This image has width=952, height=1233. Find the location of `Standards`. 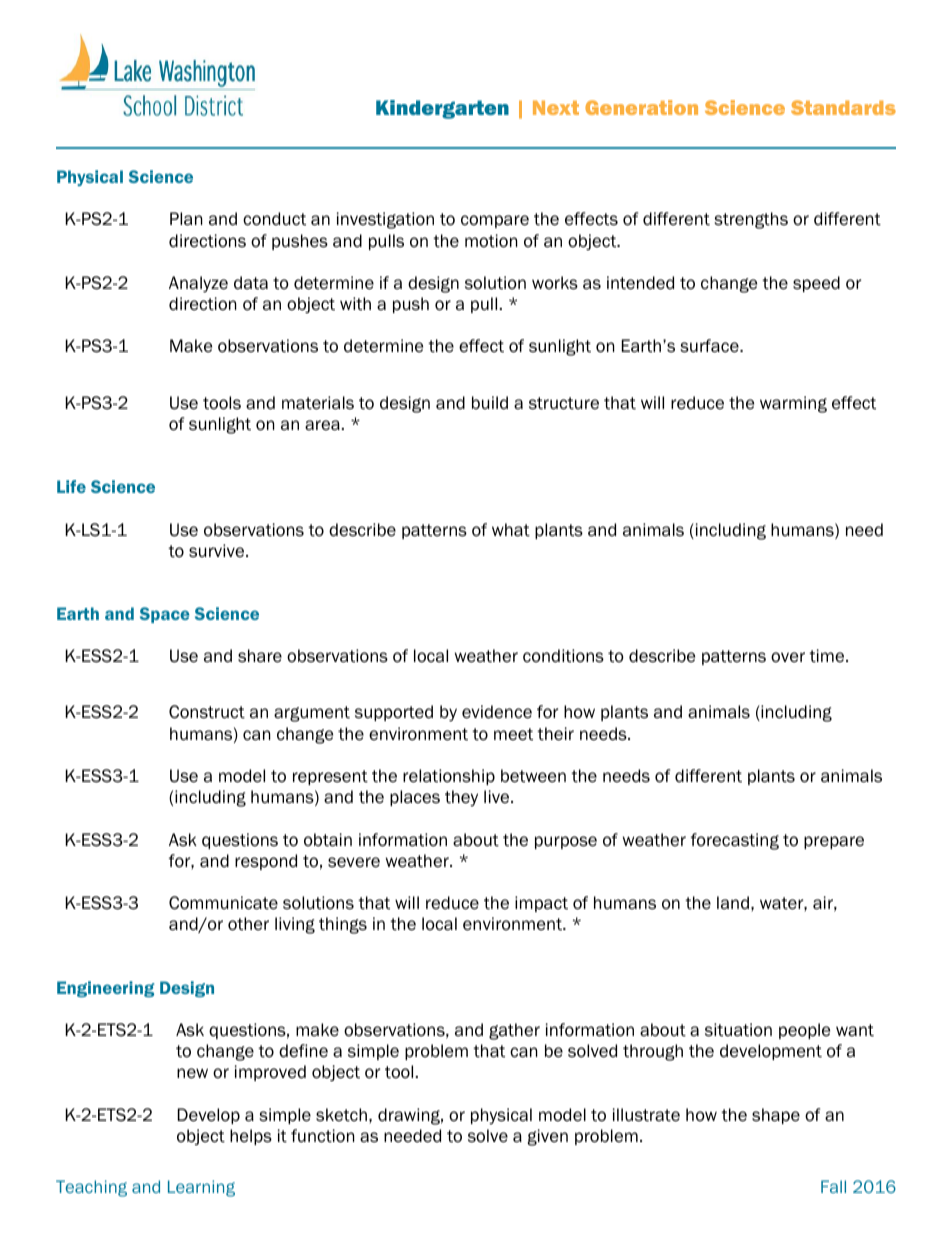

Standards is located at coordinates (843, 107).
